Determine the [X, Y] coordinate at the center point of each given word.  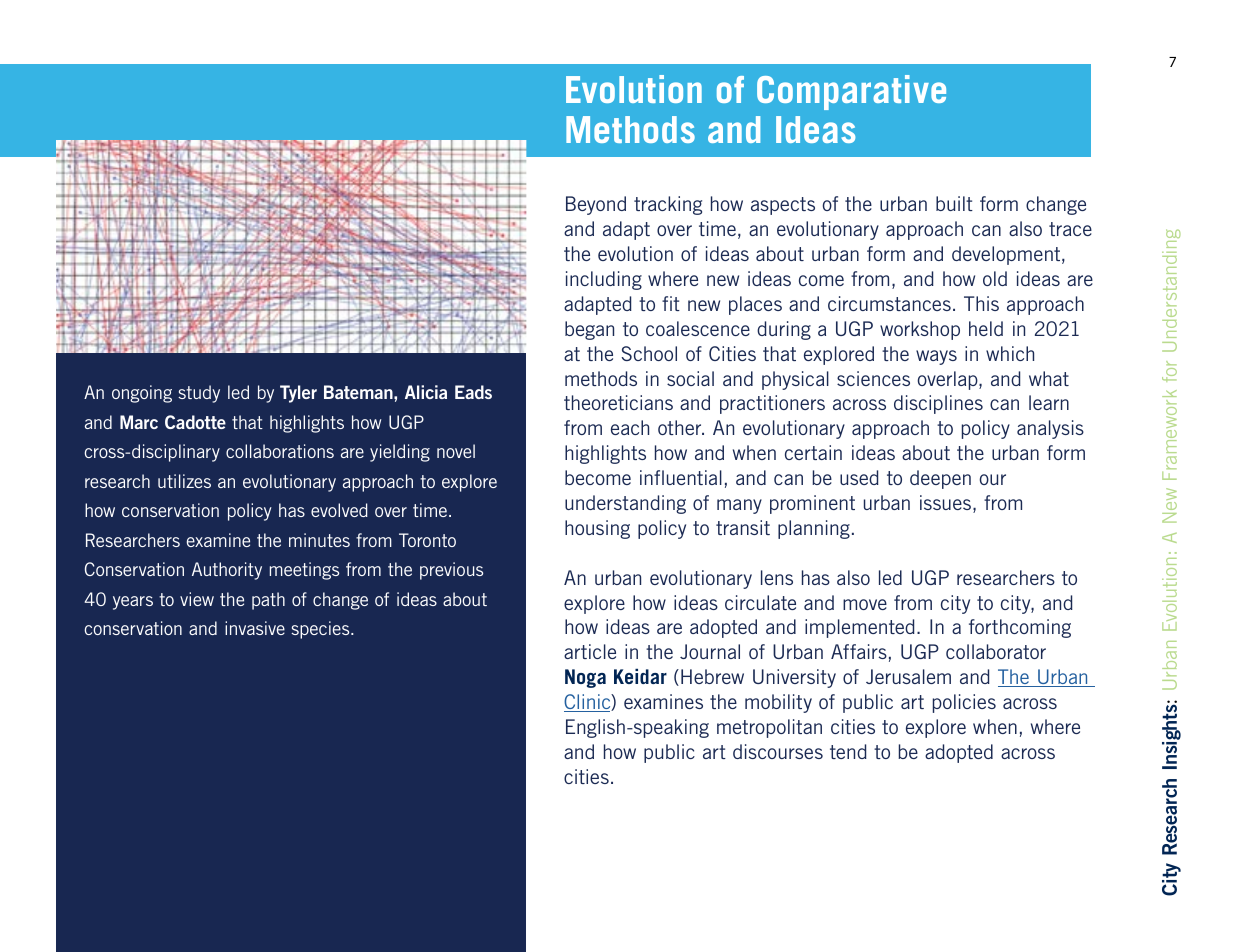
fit [671, 303]
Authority [227, 571]
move [865, 604]
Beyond [596, 205]
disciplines [938, 404]
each [630, 427]
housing [597, 529]
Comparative [851, 92]
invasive [255, 628]
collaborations [280, 451]
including [604, 280]
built [954, 203]
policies [964, 703]
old [995, 278]
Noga [585, 678]
